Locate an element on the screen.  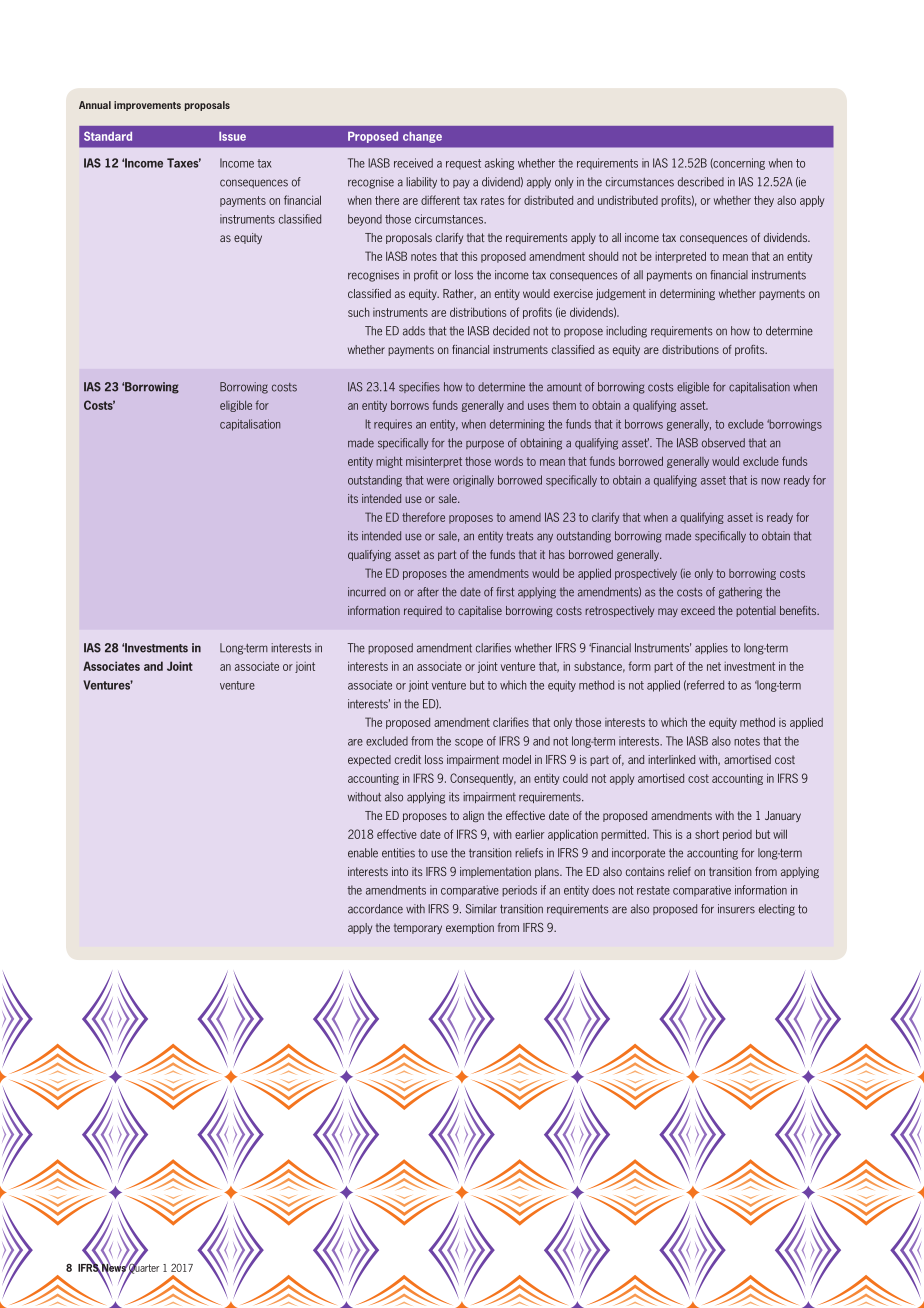
improvements is located at coordinates (147, 106).
